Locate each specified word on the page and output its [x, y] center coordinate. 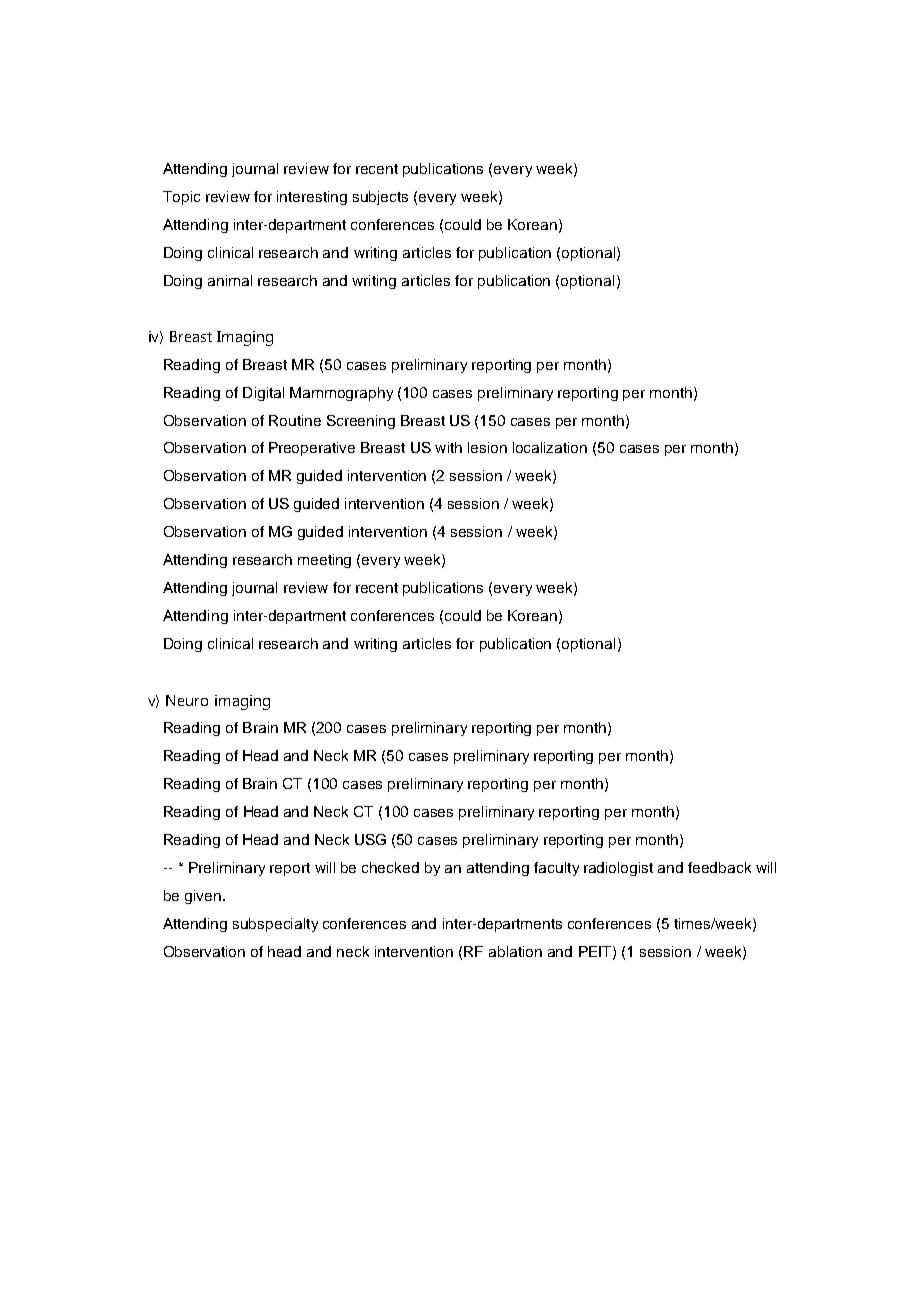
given [203, 897]
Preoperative [312, 449]
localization [550, 447]
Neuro [187, 700]
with [448, 447]
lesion [487, 447]
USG [370, 839]
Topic [181, 198]
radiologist [618, 869]
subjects [380, 198]
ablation [515, 951]
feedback [719, 867]
